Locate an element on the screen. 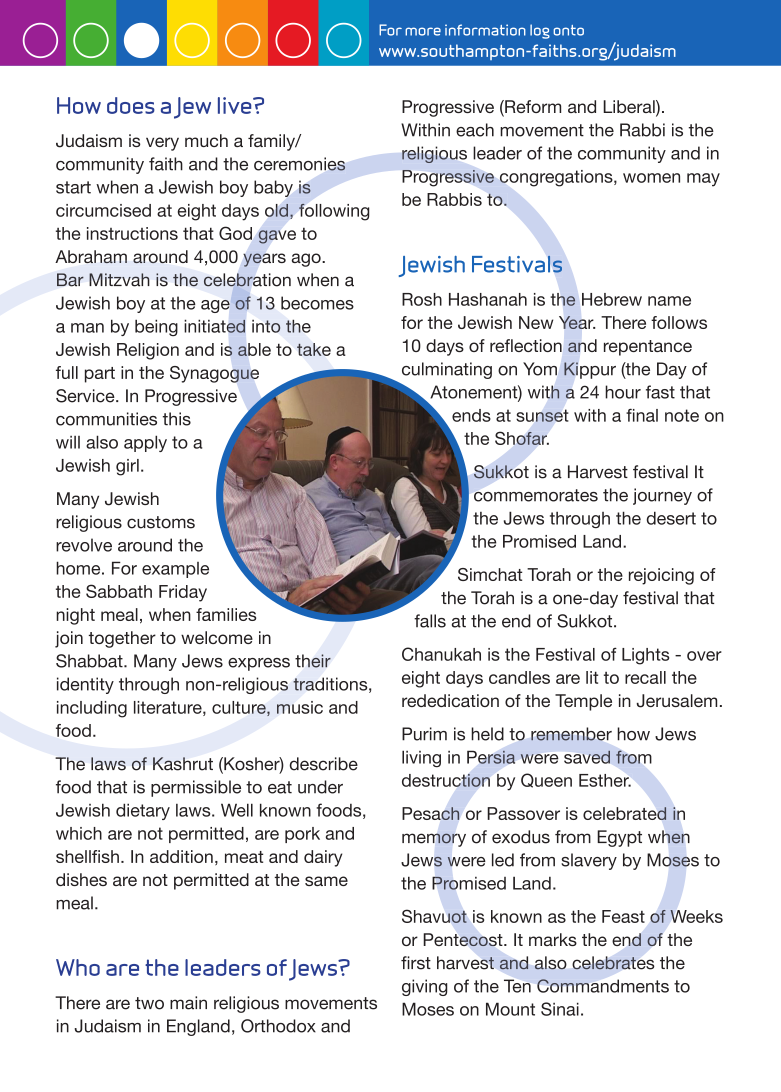 The image size is (781, 1092). onto is located at coordinates (568, 30).
